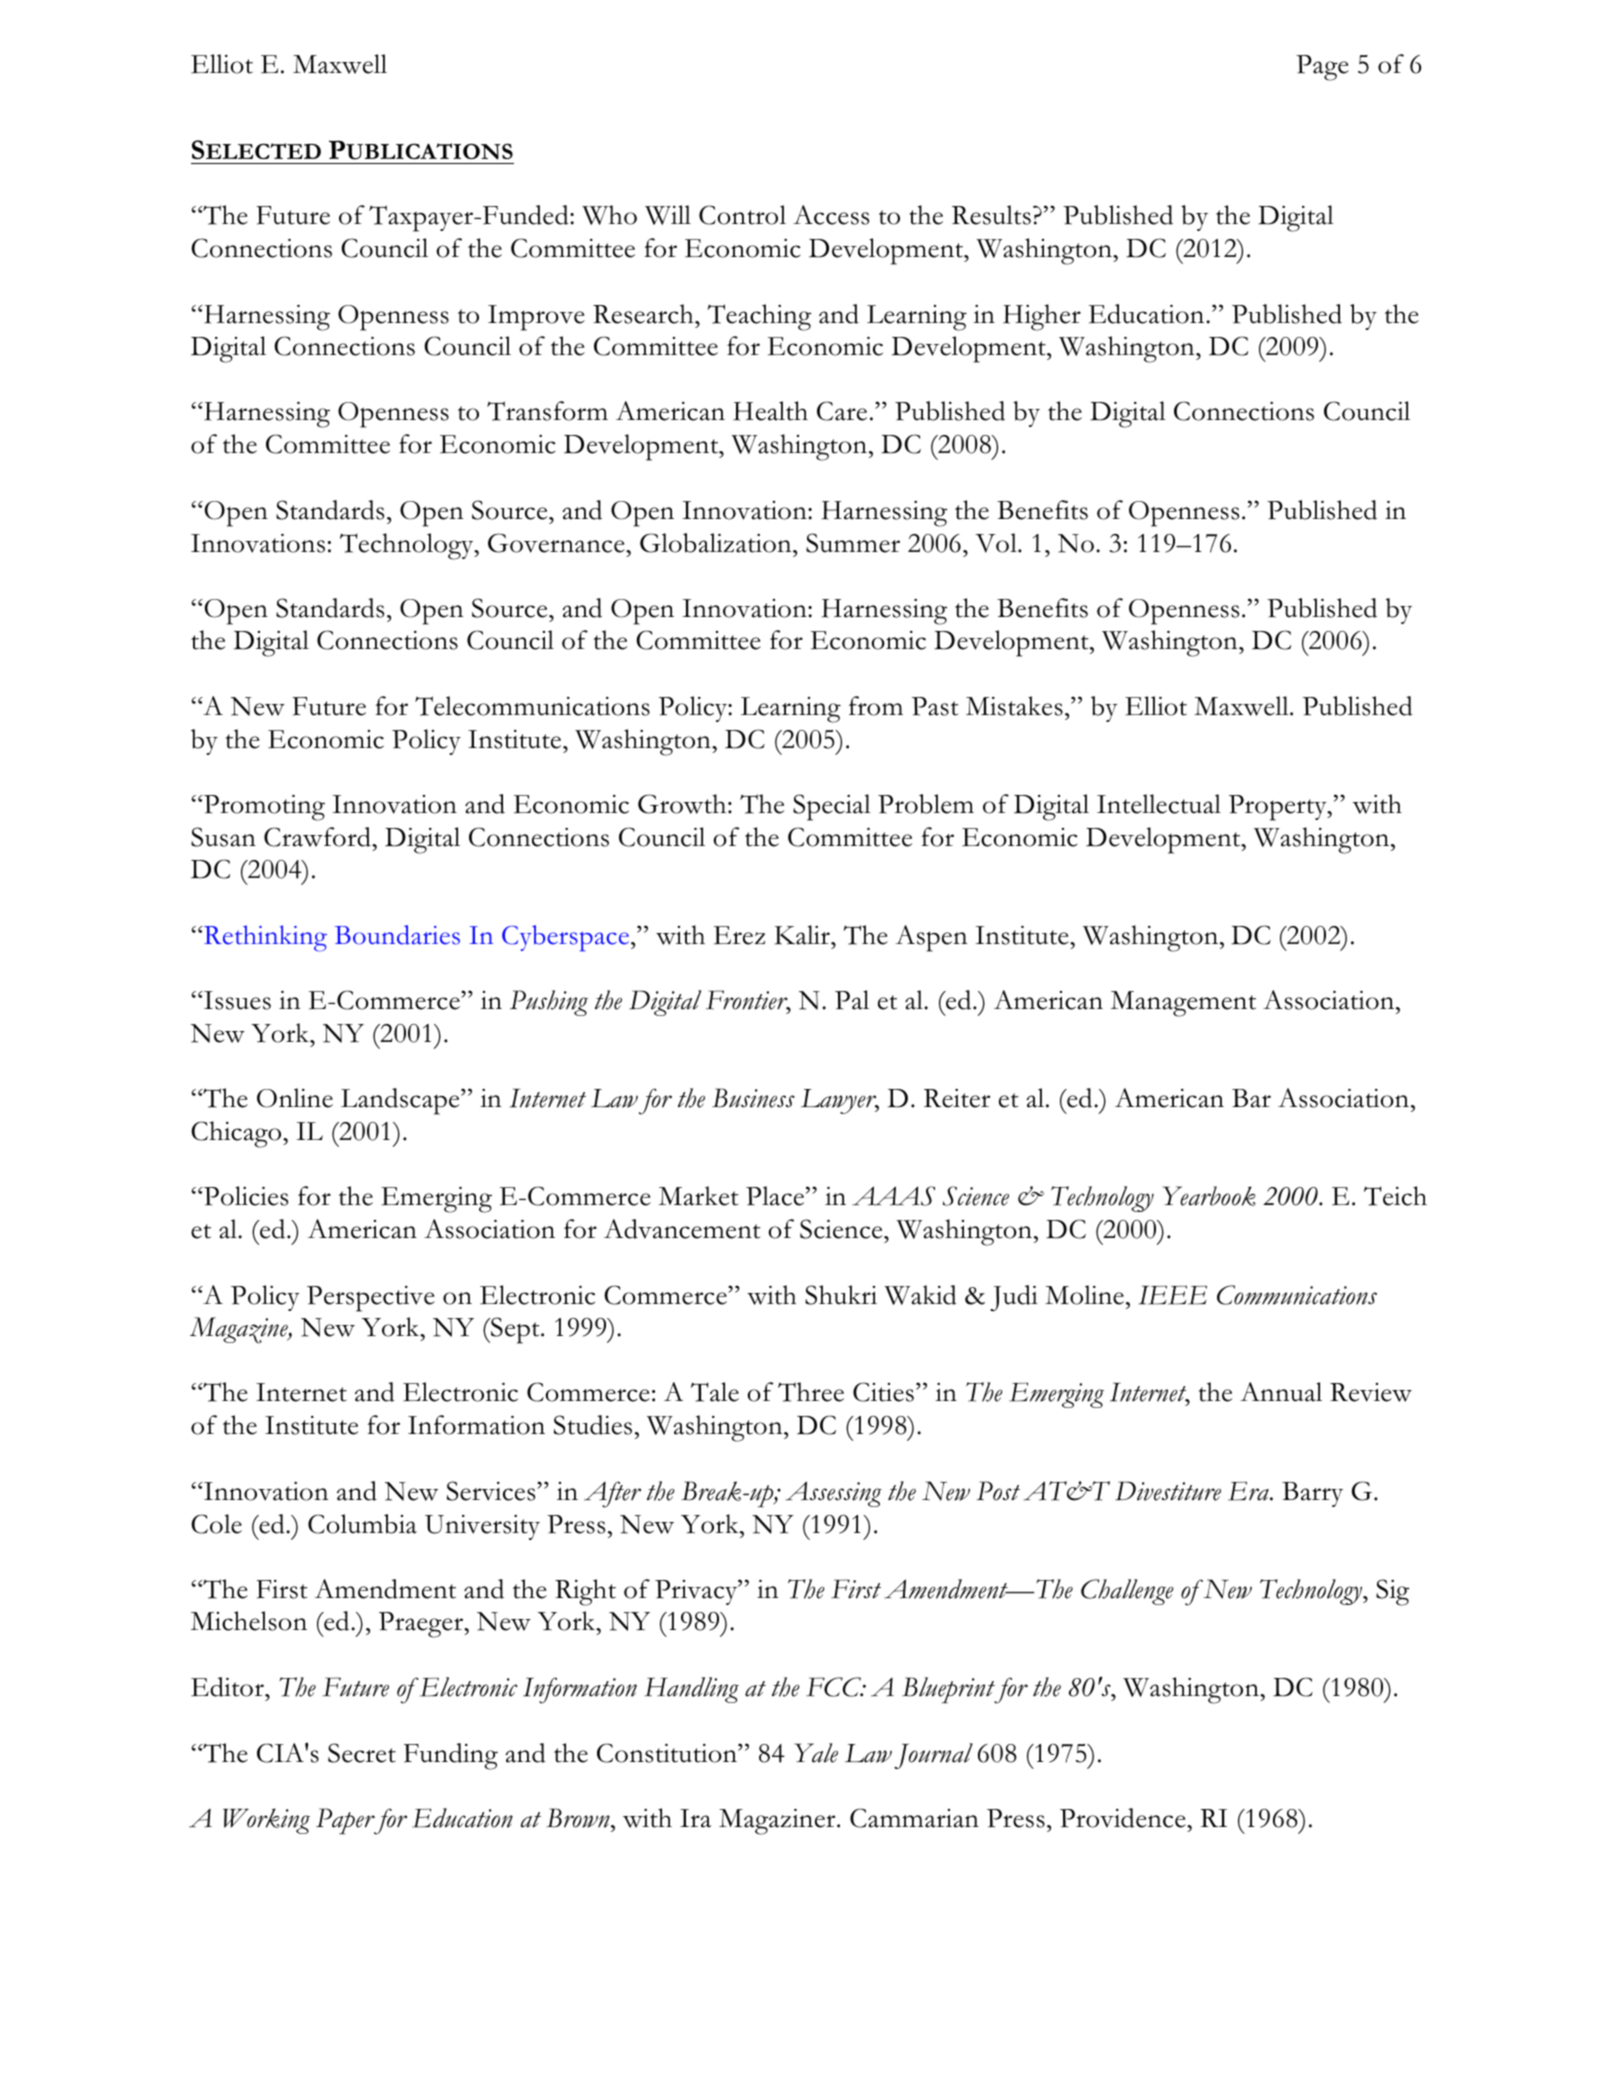 The height and width of the screenshot is (2093, 1618). What do you see at coordinates (609, 215) in the screenshot?
I see `Who` at bounding box center [609, 215].
